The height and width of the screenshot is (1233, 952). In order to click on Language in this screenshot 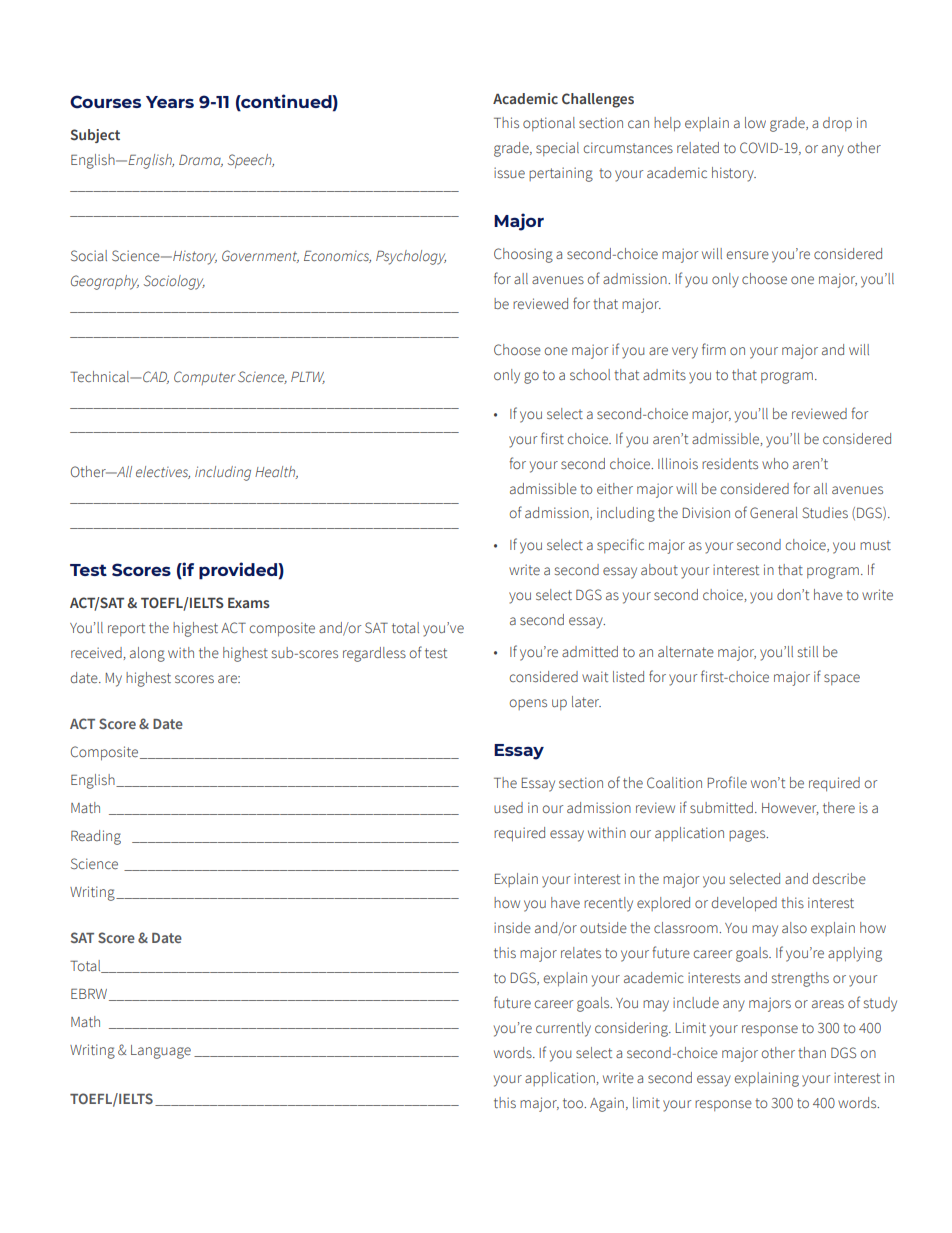, I will do `click(161, 1052)`.
